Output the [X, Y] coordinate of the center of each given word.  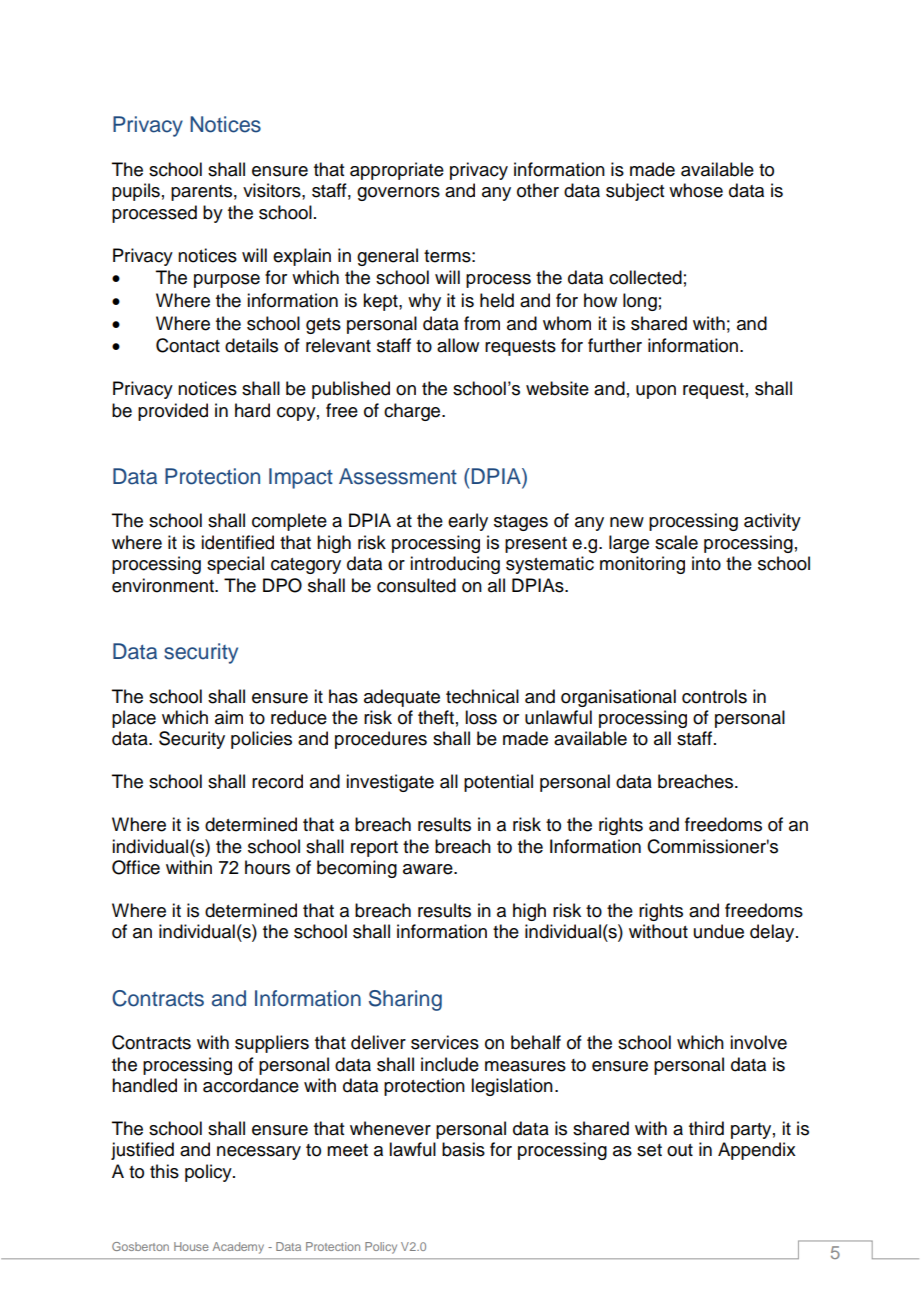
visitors [273, 190]
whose [696, 190]
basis [463, 1149]
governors [398, 194]
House [191, 1246]
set [649, 1150]
